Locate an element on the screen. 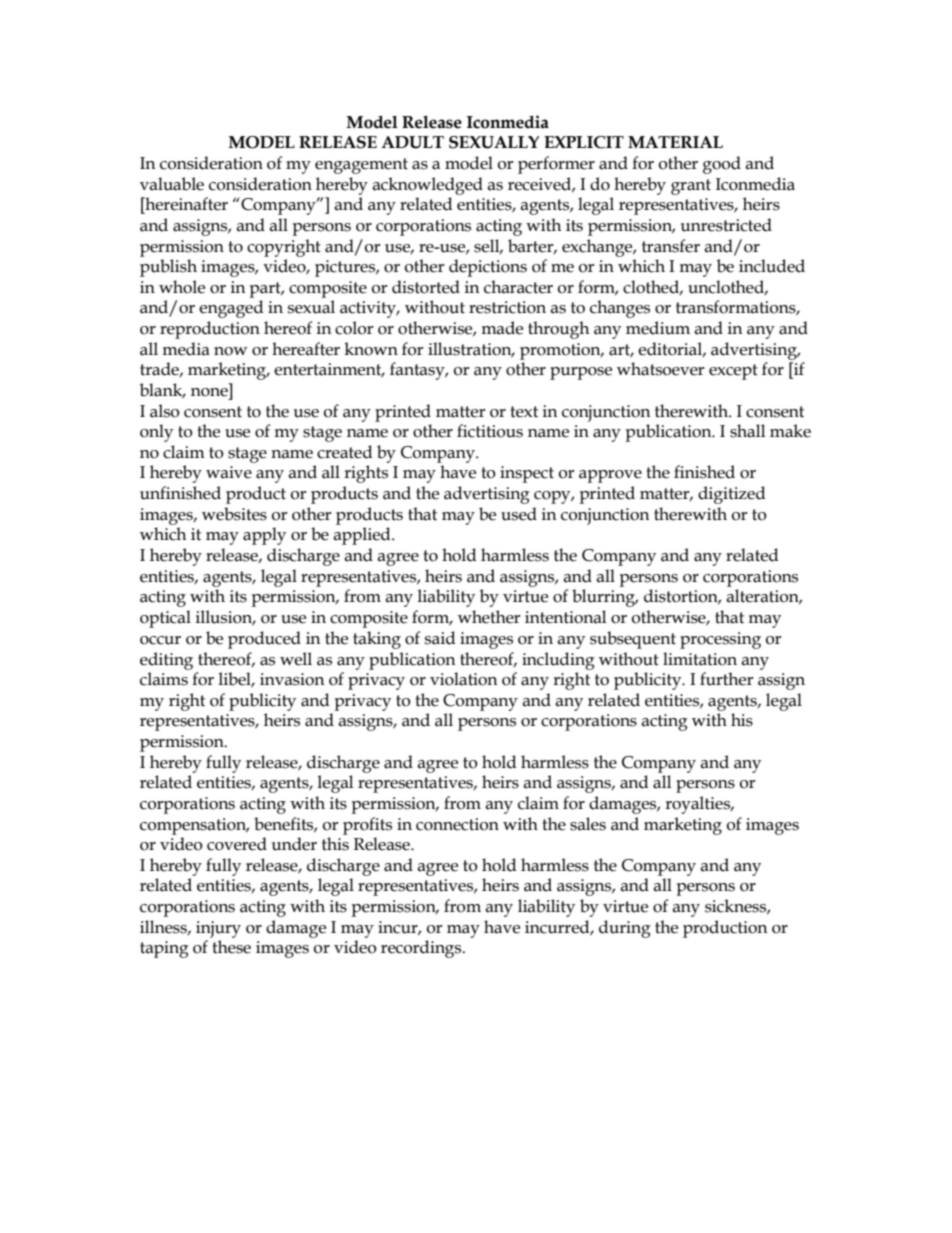  none is located at coordinates (209, 392).
